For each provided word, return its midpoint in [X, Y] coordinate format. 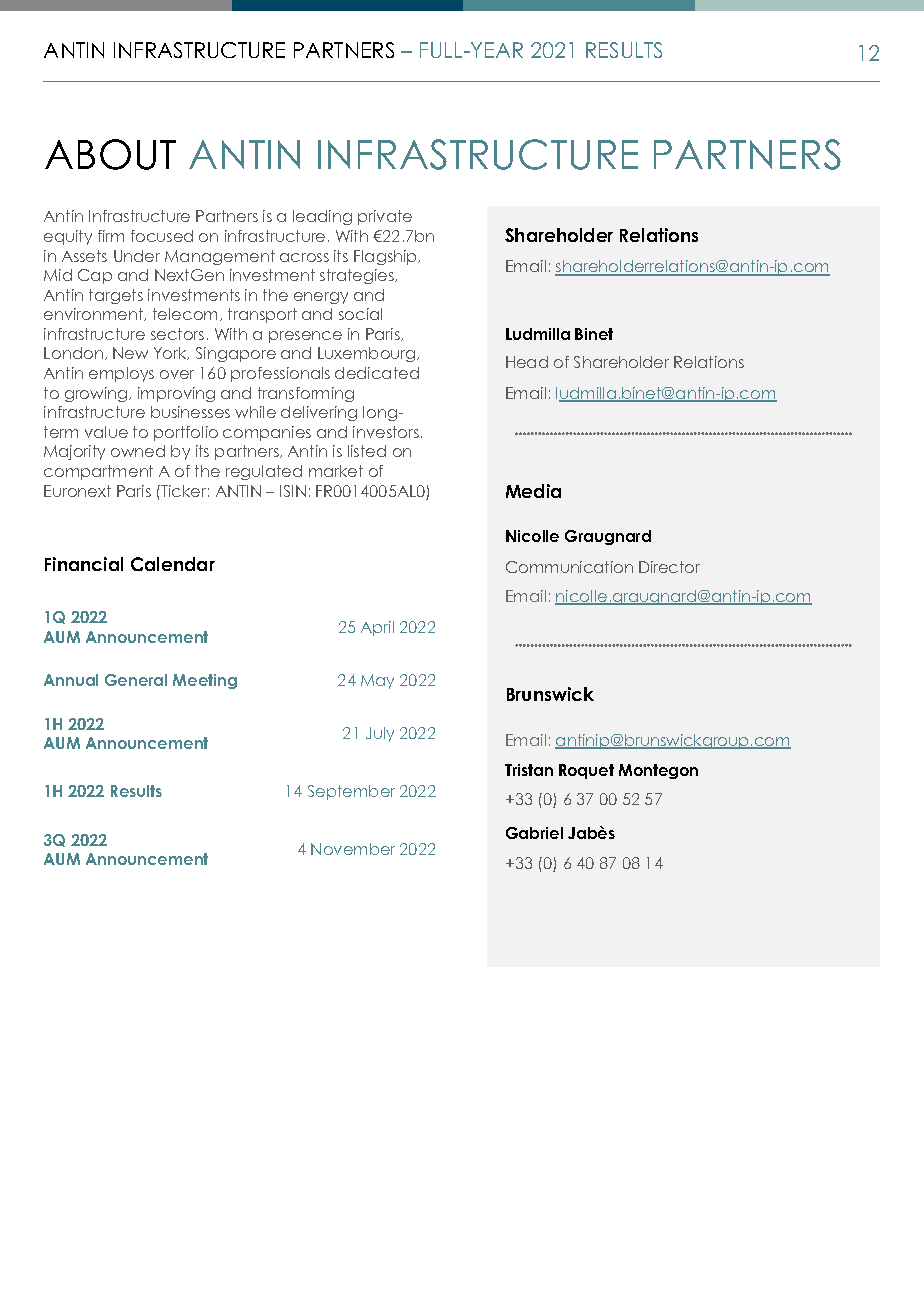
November [353, 849]
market [336, 471]
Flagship [387, 257]
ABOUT [110, 154]
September [351, 792]
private [385, 217]
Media [533, 491]
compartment [98, 472]
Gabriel [534, 833]
